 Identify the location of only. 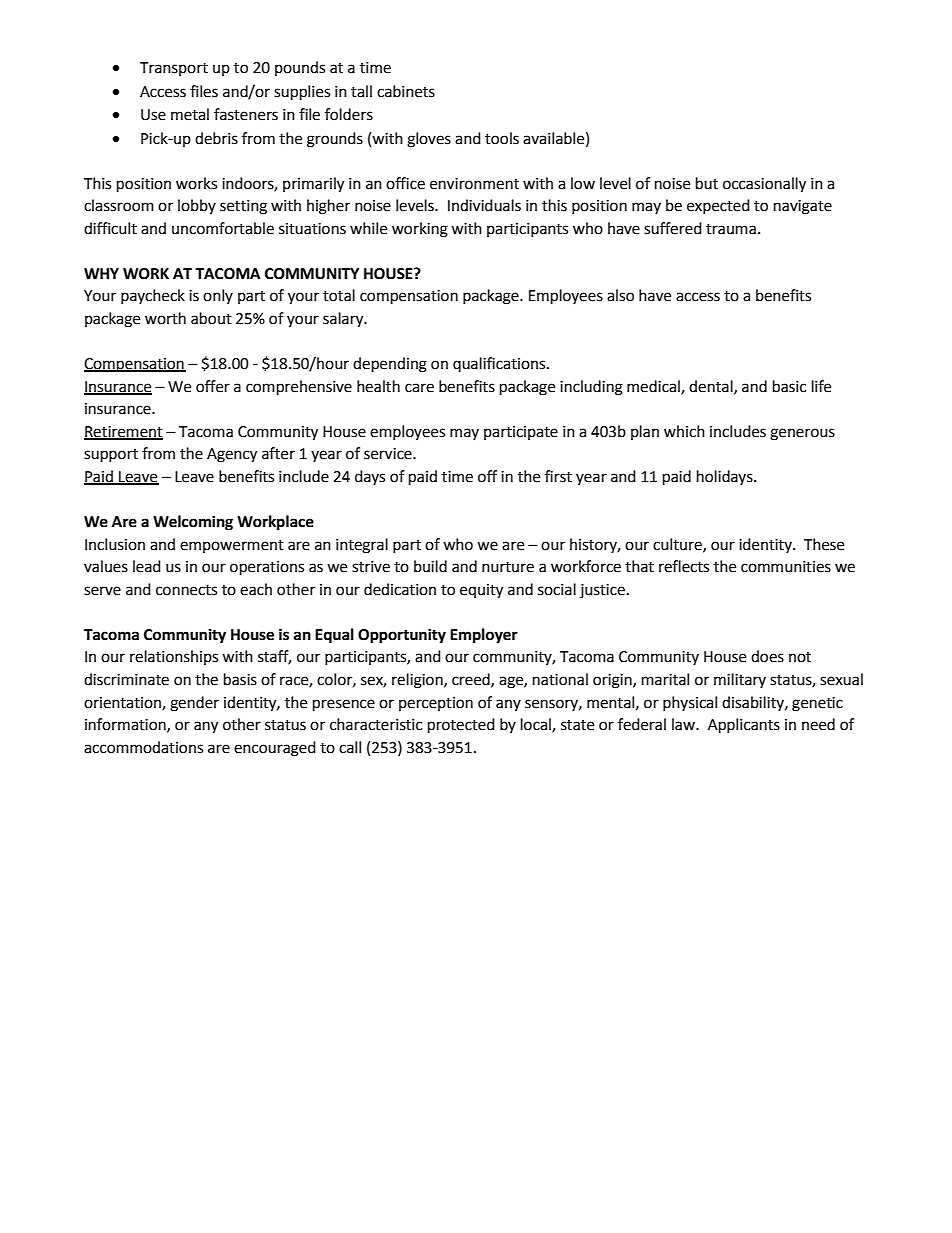
(218, 296).
